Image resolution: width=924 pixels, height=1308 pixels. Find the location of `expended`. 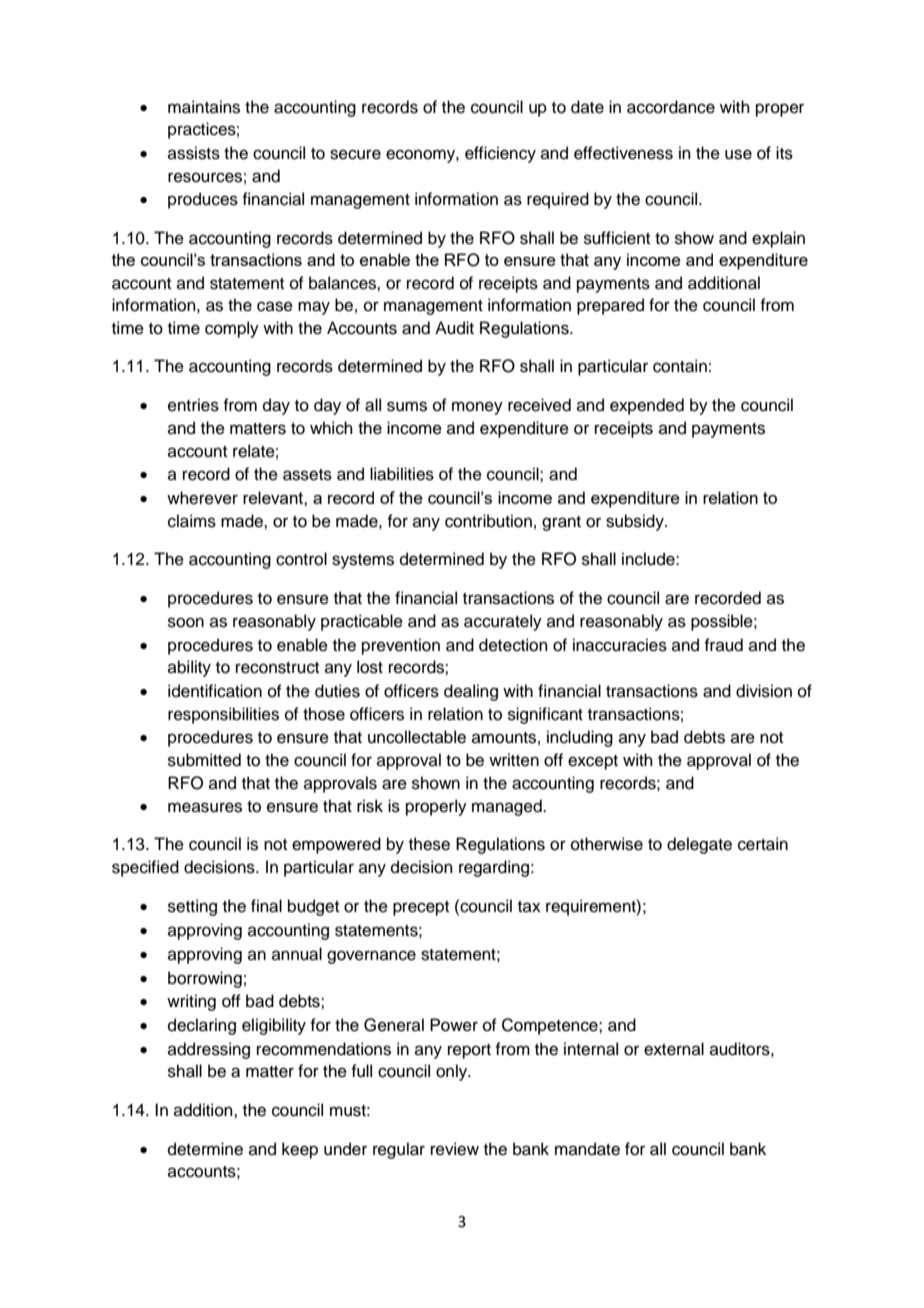

expended is located at coordinates (647, 406).
